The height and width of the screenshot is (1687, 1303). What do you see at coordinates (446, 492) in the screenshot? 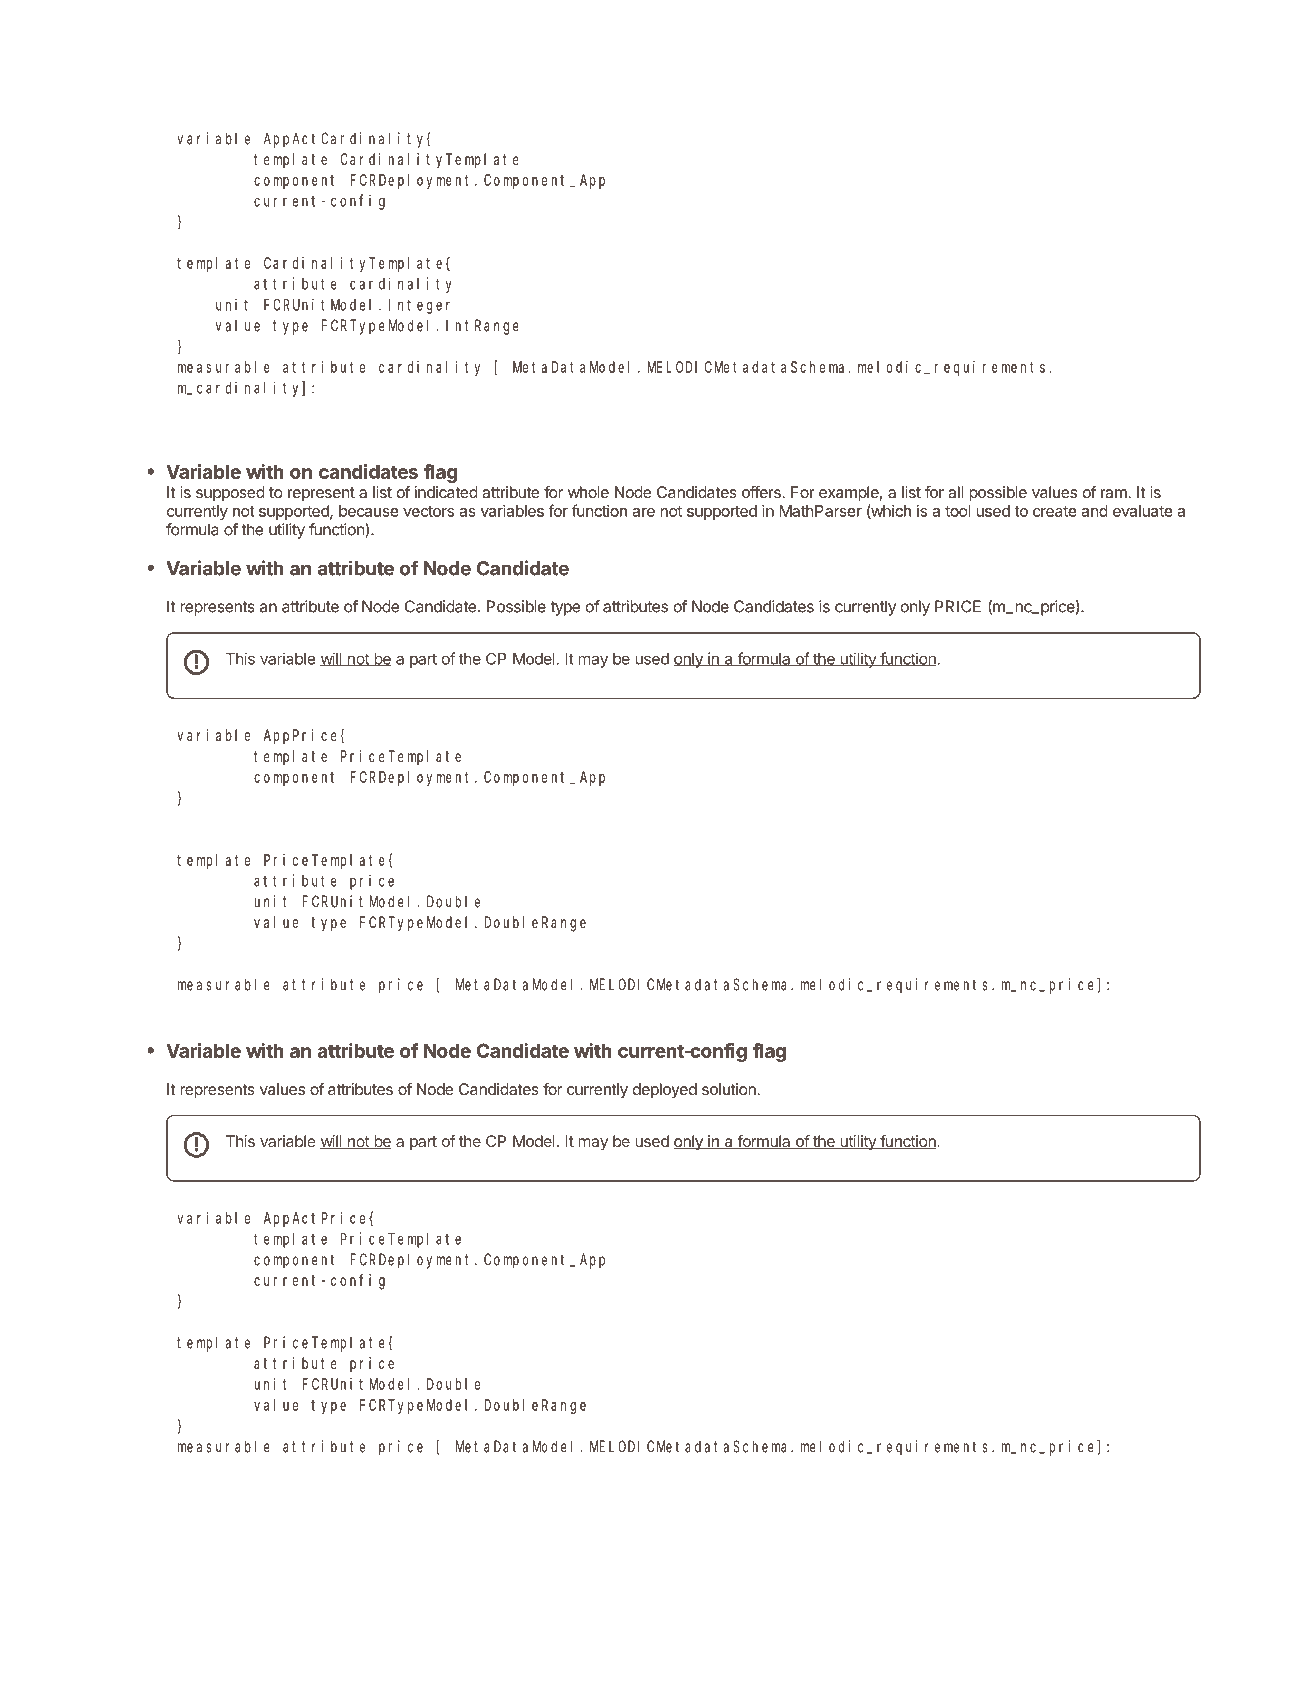
I see `indicated` at bounding box center [446, 492].
